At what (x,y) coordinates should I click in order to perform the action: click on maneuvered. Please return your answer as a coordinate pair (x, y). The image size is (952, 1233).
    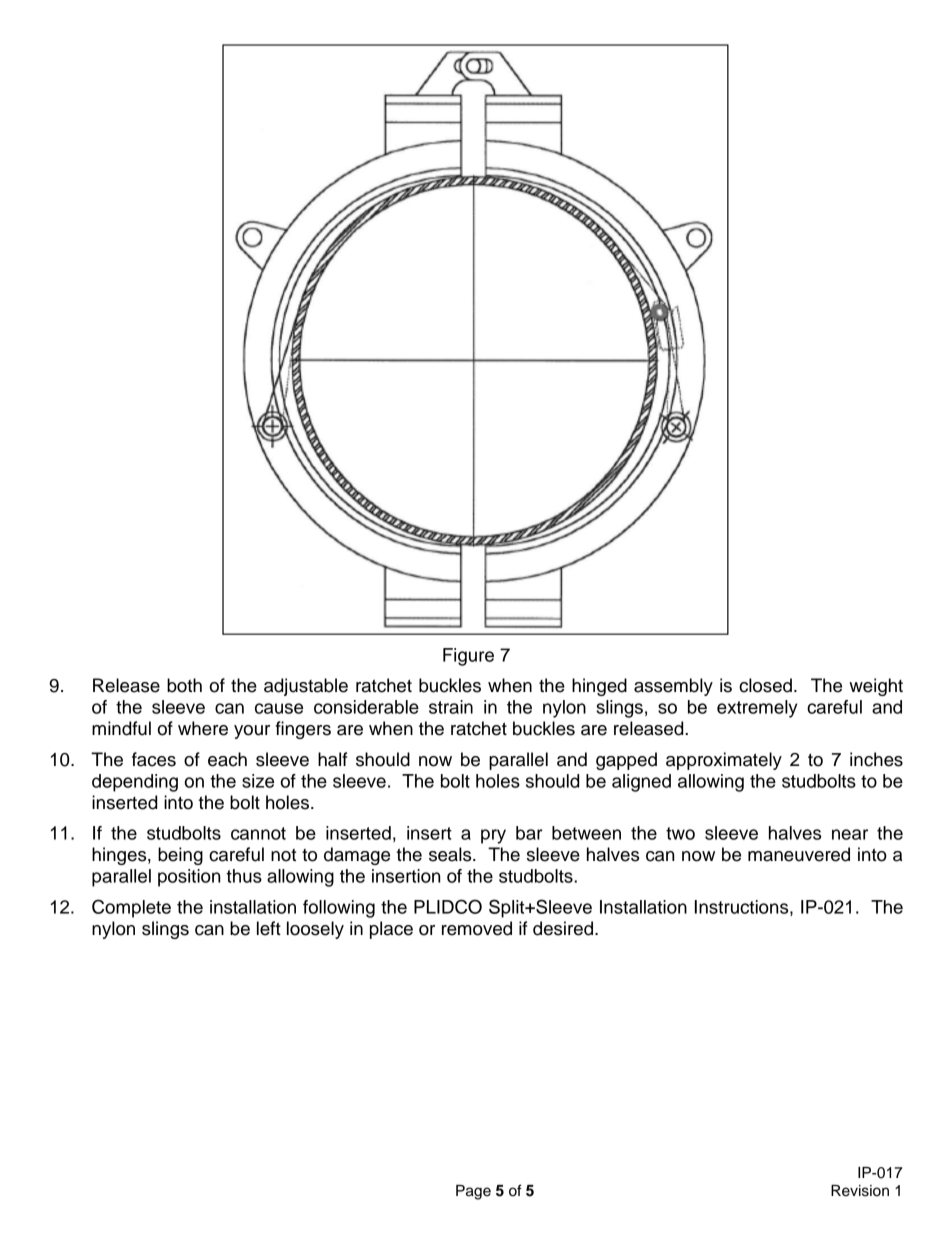
    Looking at the image, I should click on (799, 854).
